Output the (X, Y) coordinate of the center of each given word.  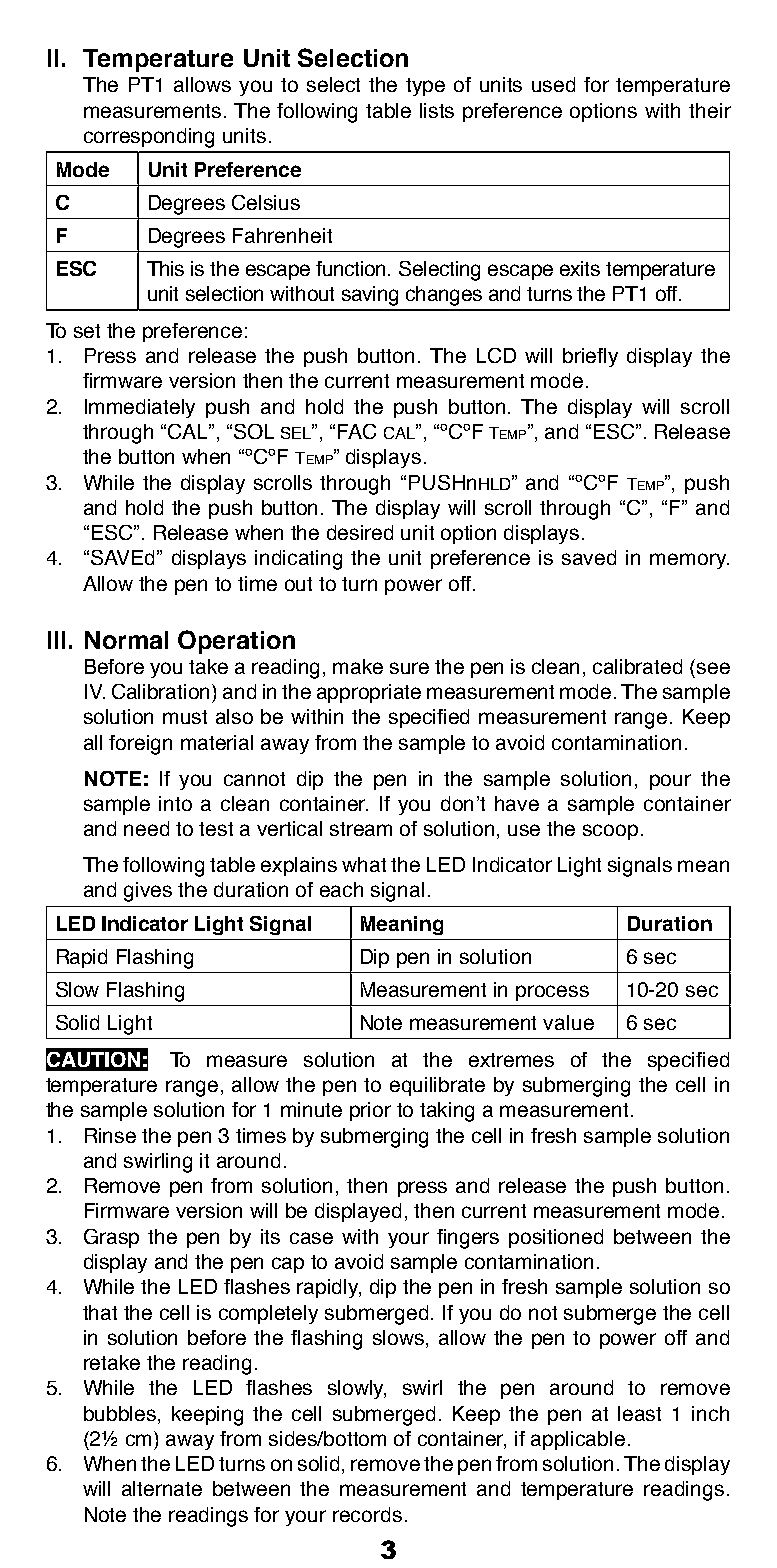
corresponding (149, 138)
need (146, 828)
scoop (610, 832)
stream (361, 829)
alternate (162, 1488)
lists (437, 110)
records (367, 1514)
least (639, 1413)
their (710, 110)
